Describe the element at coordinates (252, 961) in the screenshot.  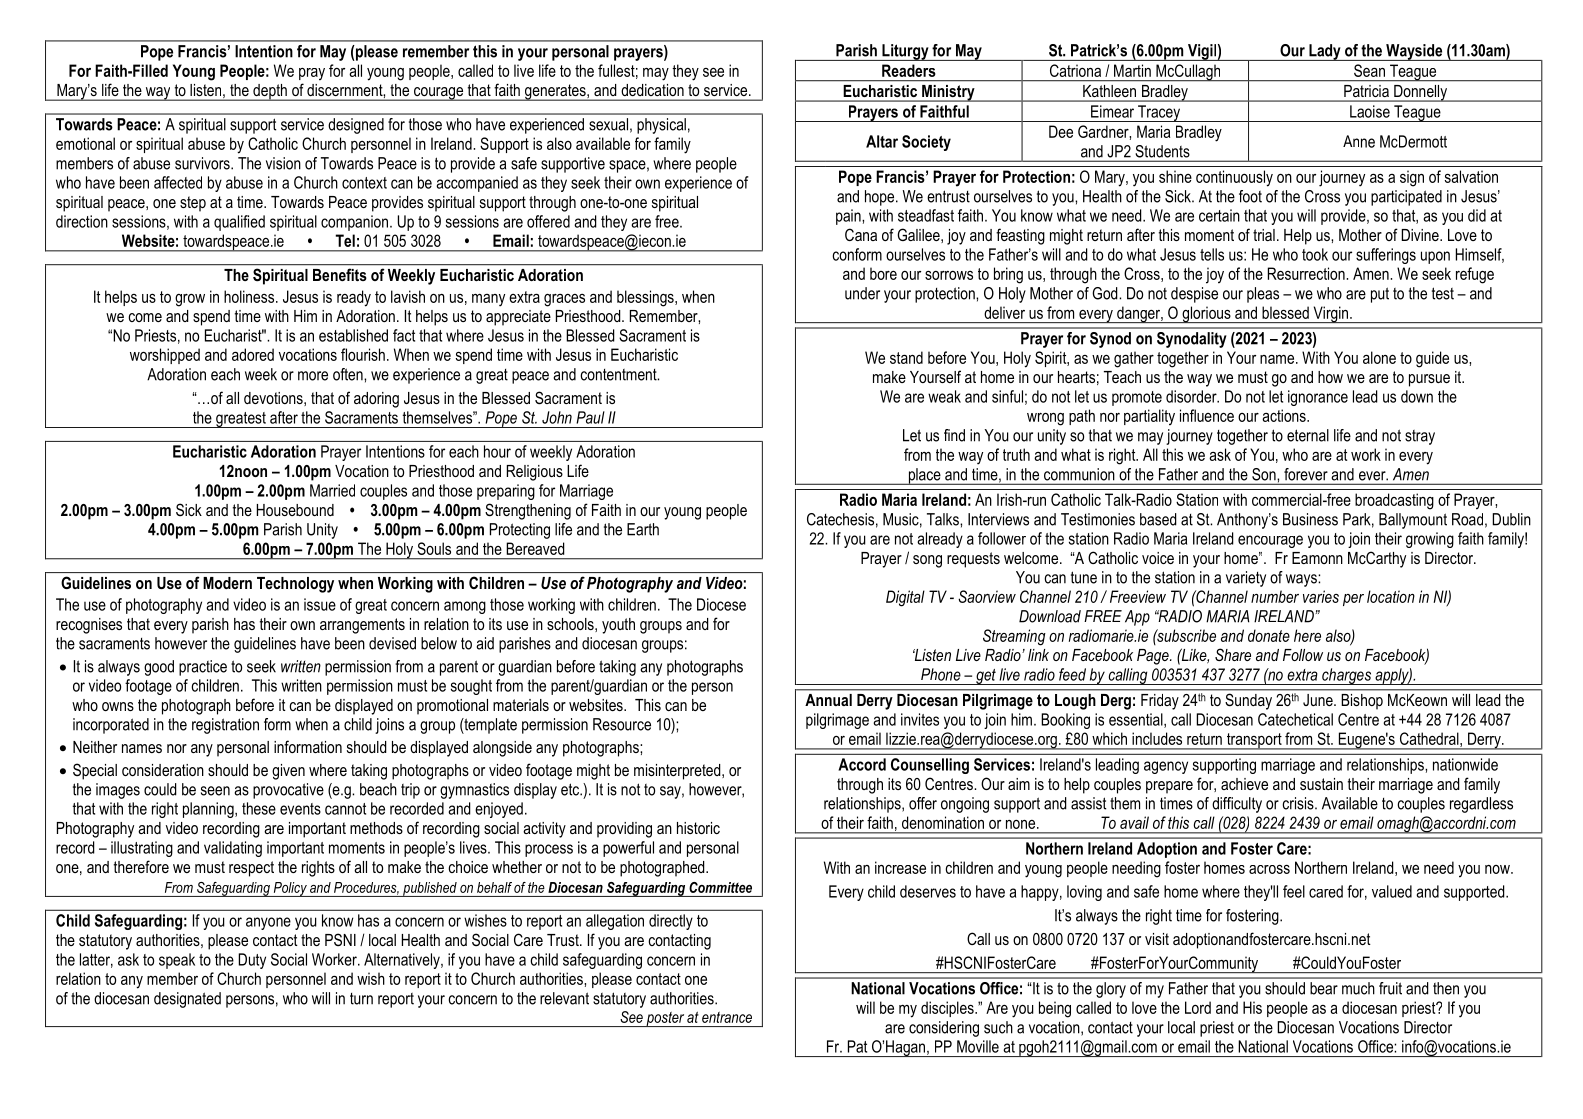
I see `Duty` at that location.
